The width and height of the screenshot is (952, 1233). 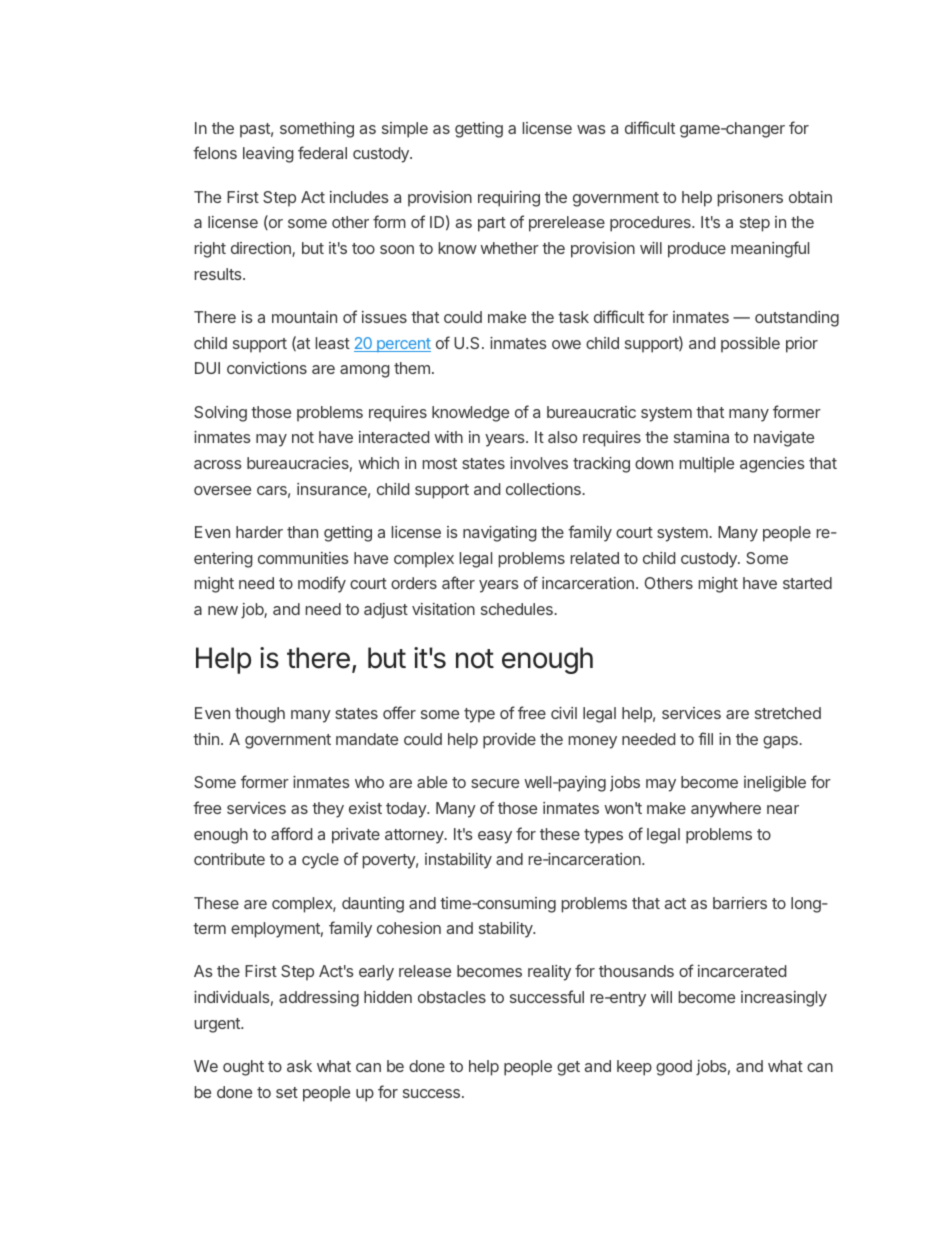 I want to click on leaving, so click(x=268, y=155).
